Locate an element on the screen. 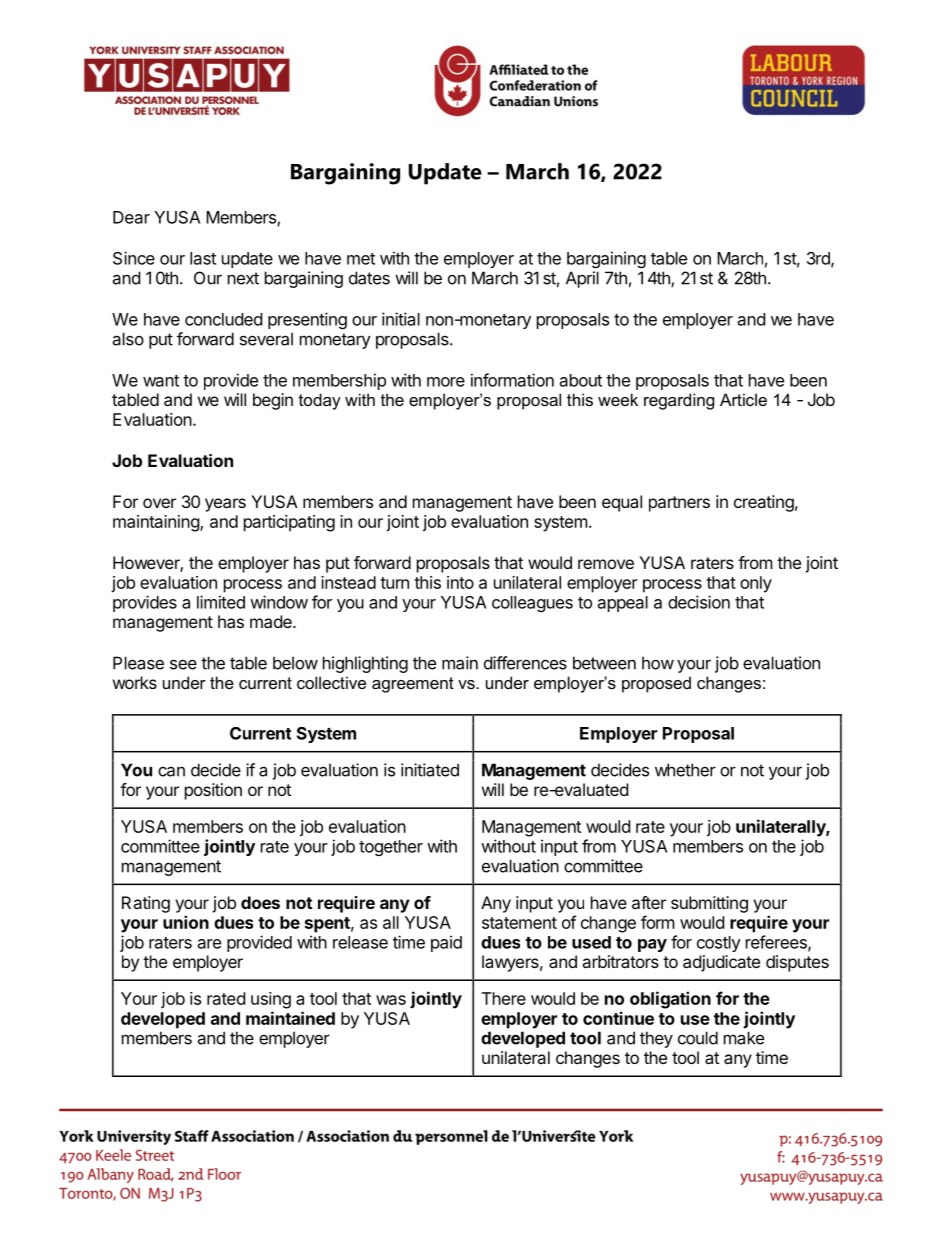 This screenshot has height=1233, width=952. decision is located at coordinates (699, 602).
